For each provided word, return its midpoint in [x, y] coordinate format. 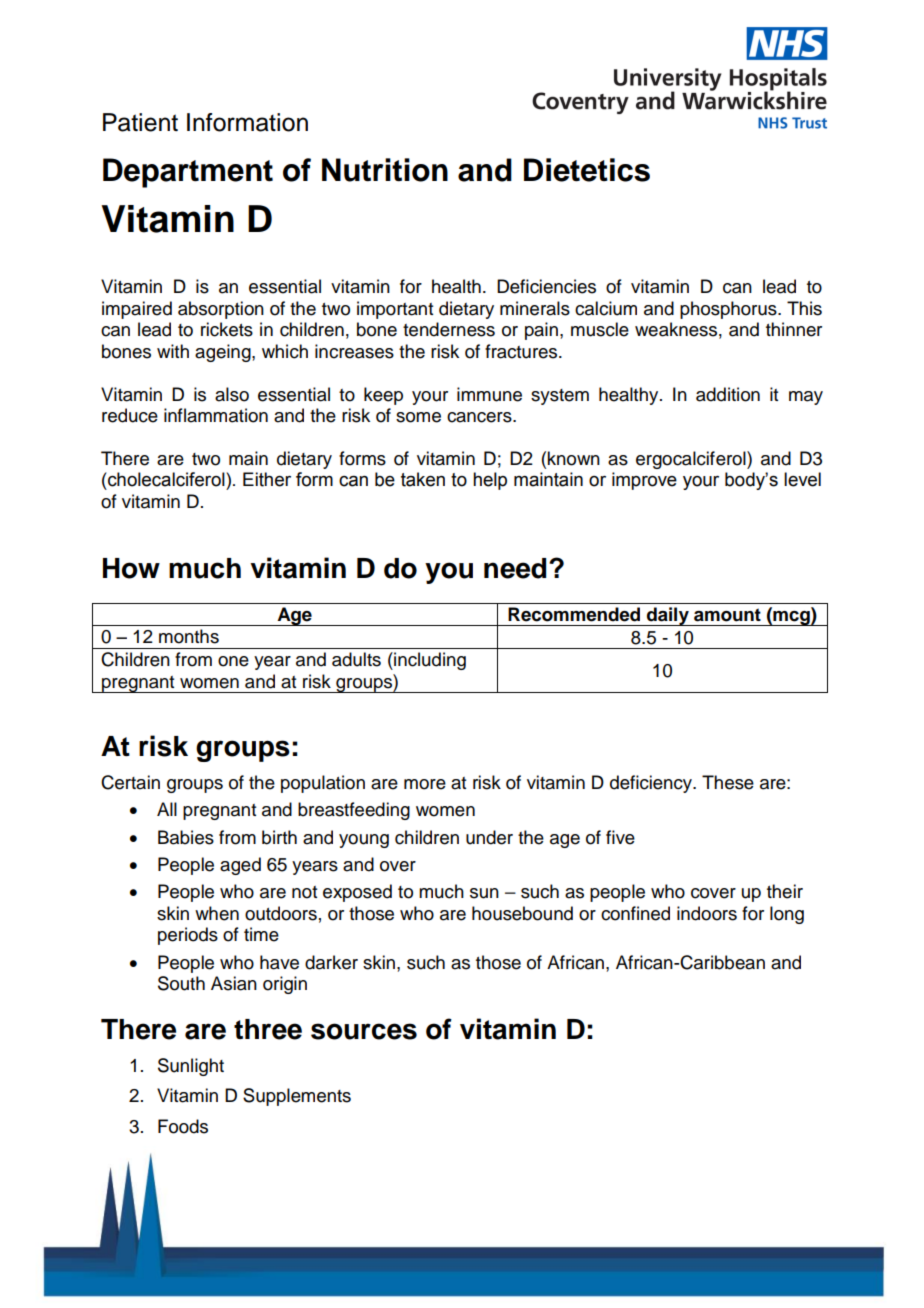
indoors [707, 913]
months [189, 636]
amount [727, 615]
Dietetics [587, 170]
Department [188, 173]
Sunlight [191, 1067]
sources [364, 1031]
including [429, 661]
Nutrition [385, 170]
